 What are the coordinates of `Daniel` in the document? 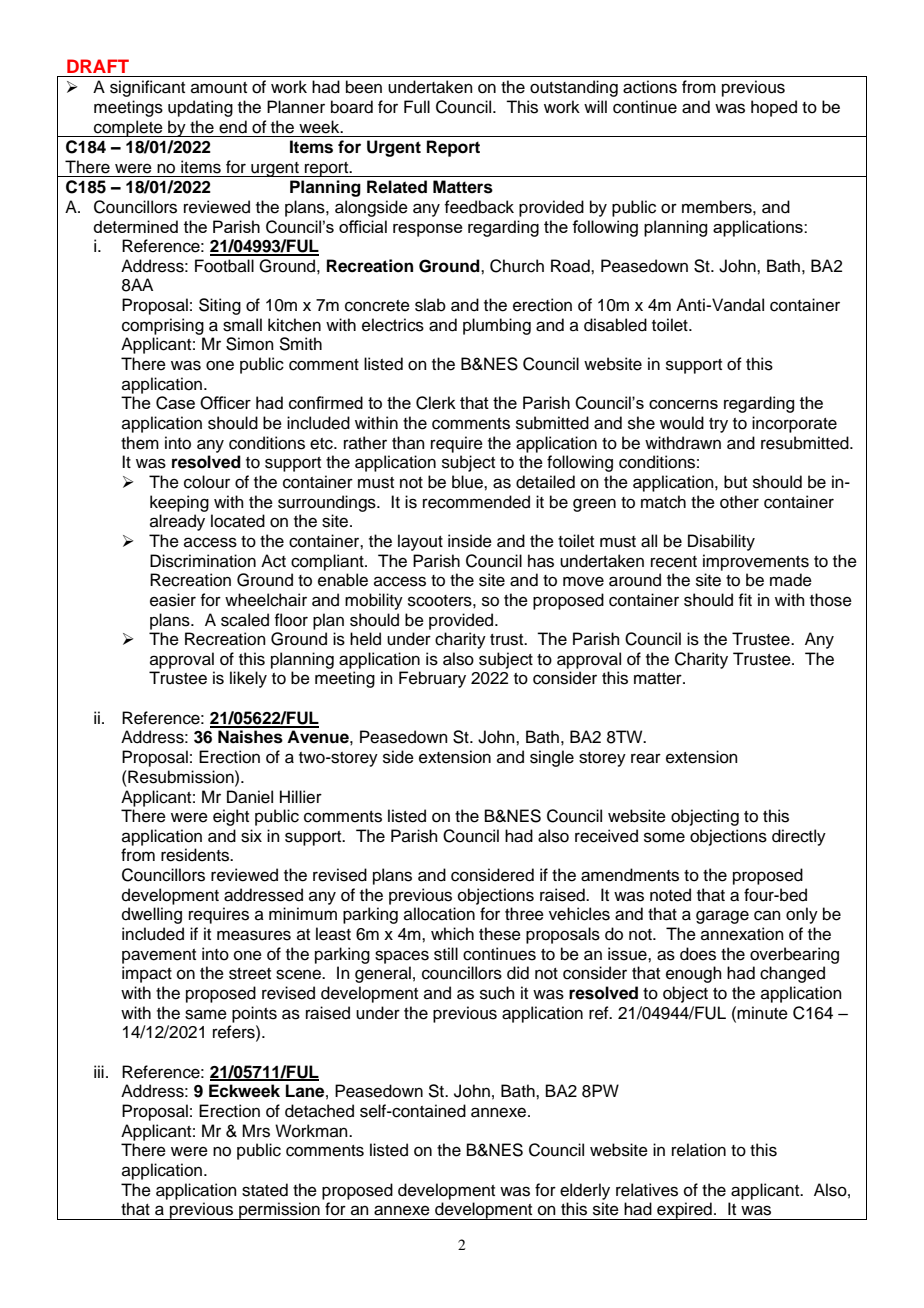 It's located at (250, 797).
